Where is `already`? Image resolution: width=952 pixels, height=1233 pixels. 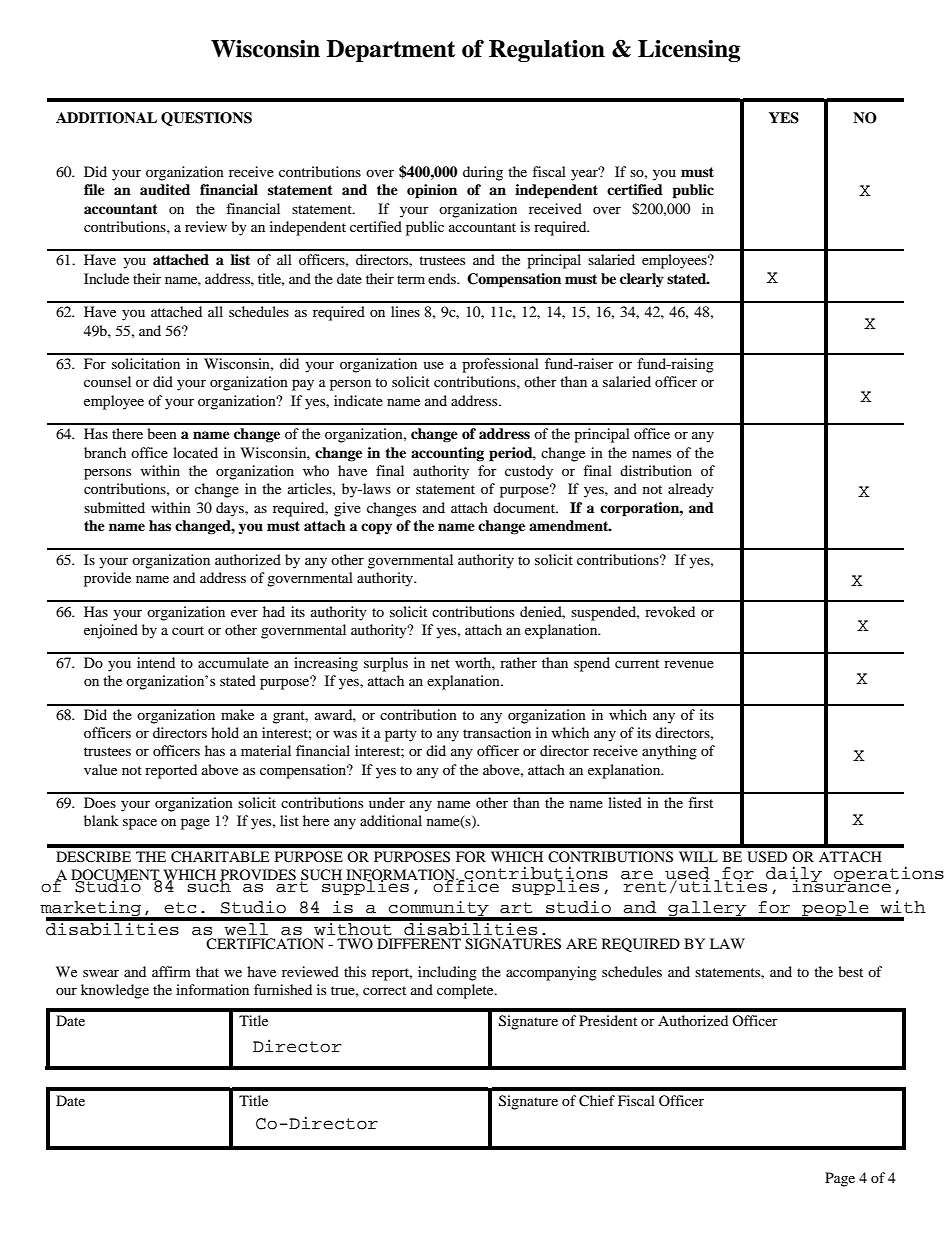
already is located at coordinates (691, 490).
